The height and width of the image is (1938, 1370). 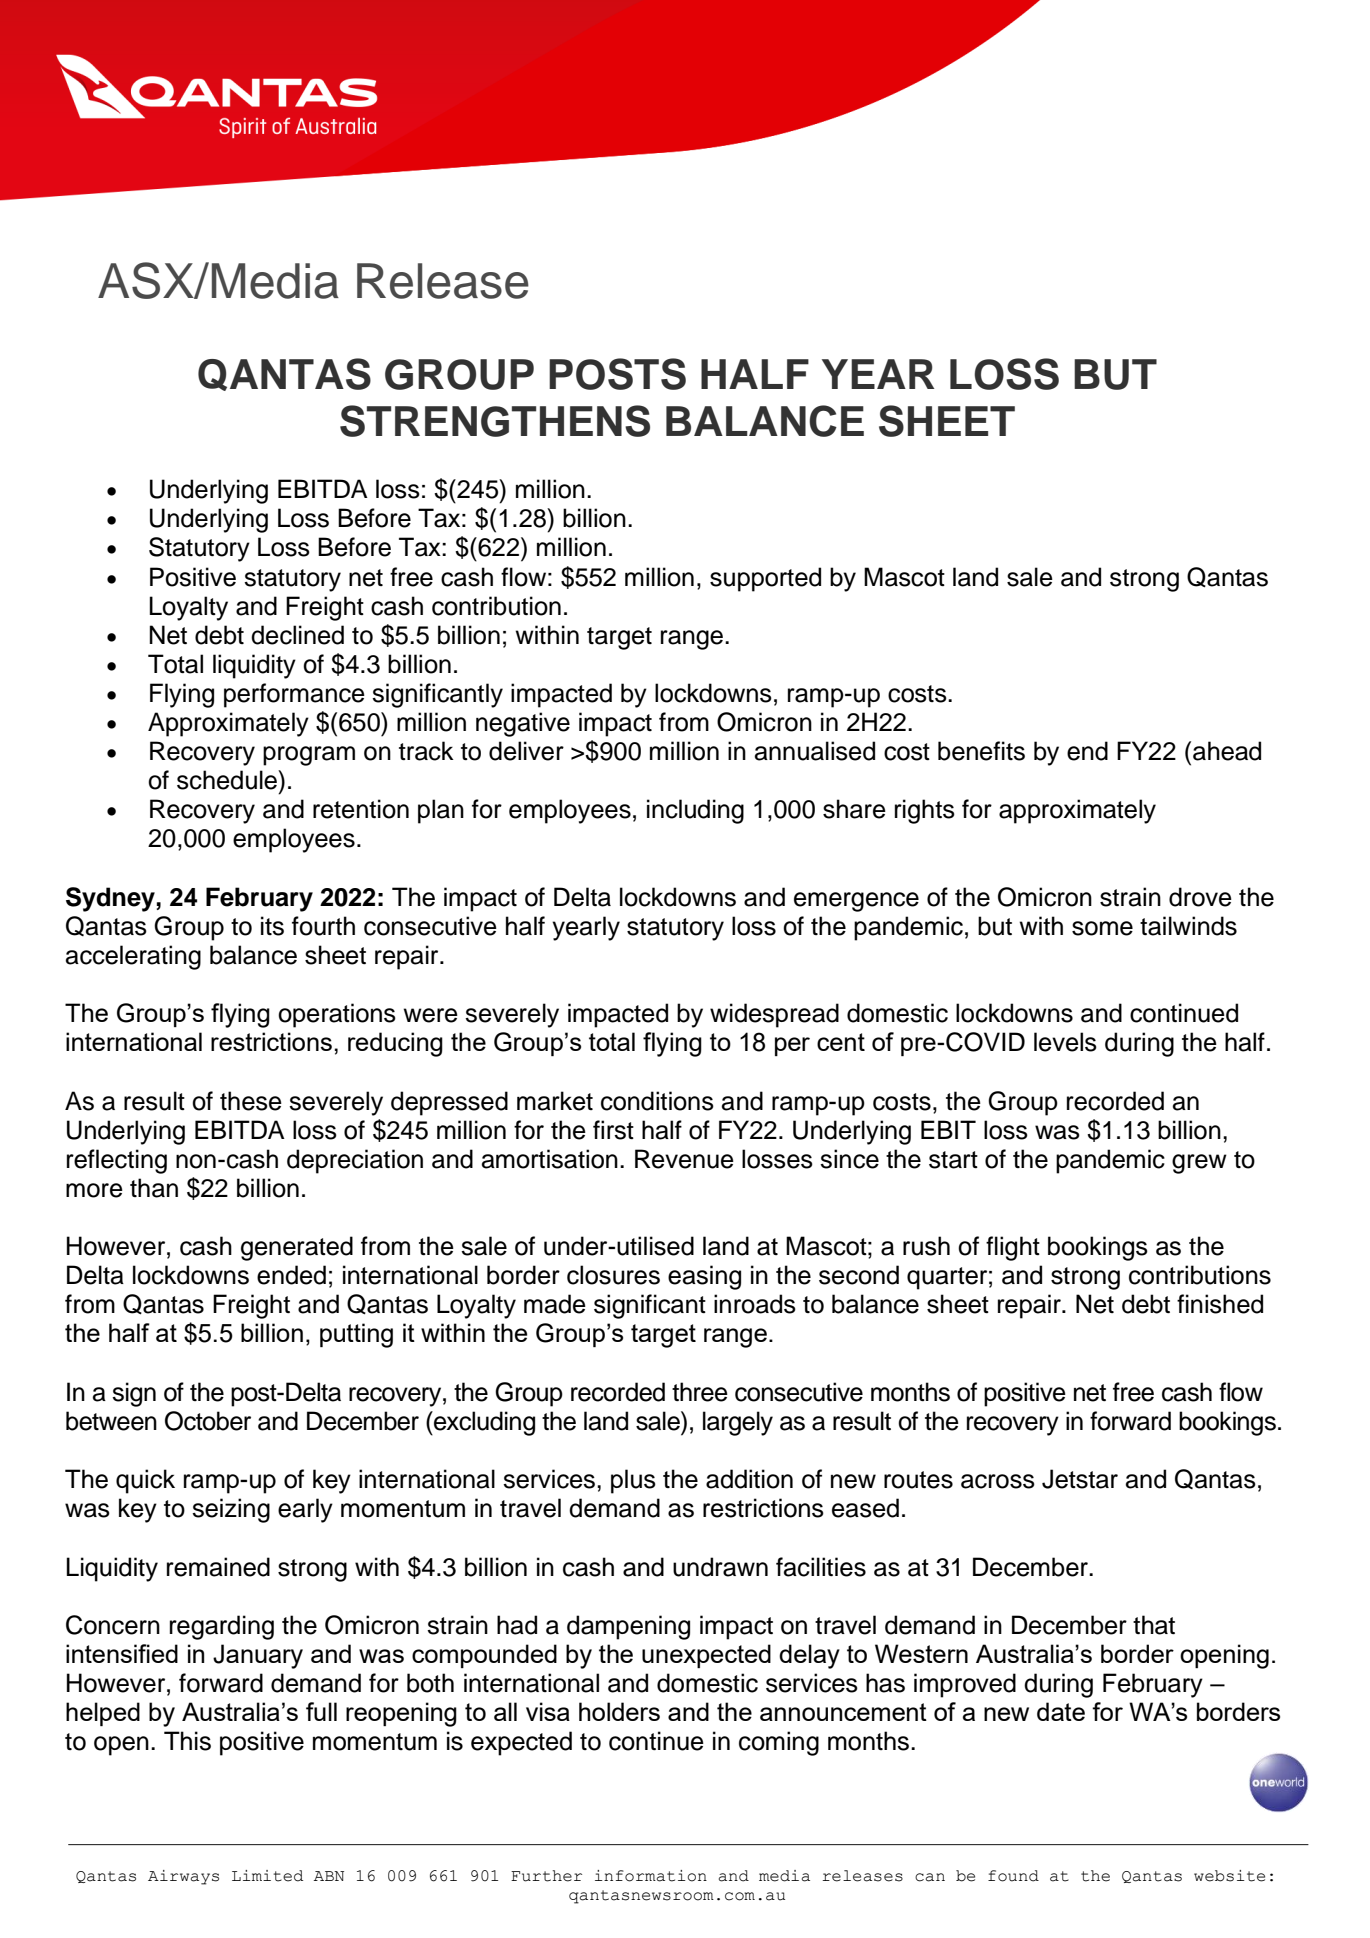 What do you see at coordinates (765, 579) in the image?
I see `supported` at bounding box center [765, 579].
